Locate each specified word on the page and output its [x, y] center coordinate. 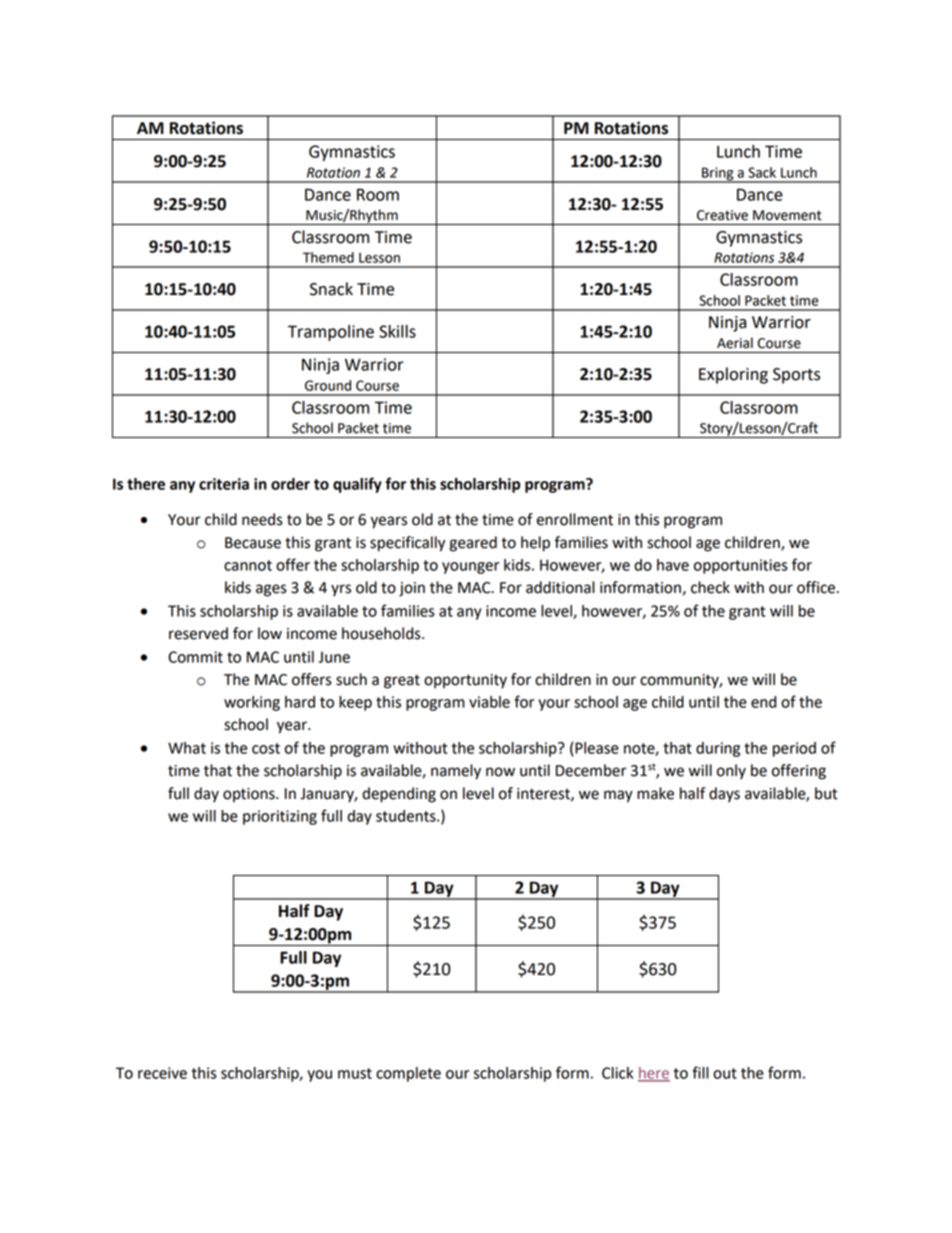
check [710, 587]
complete [408, 1074]
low [270, 633]
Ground [328, 385]
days [724, 795]
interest [544, 794]
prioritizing [280, 817]
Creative [722, 215]
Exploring [733, 375]
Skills [397, 331]
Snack [331, 289]
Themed [328, 257]
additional [560, 587]
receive [162, 1073]
